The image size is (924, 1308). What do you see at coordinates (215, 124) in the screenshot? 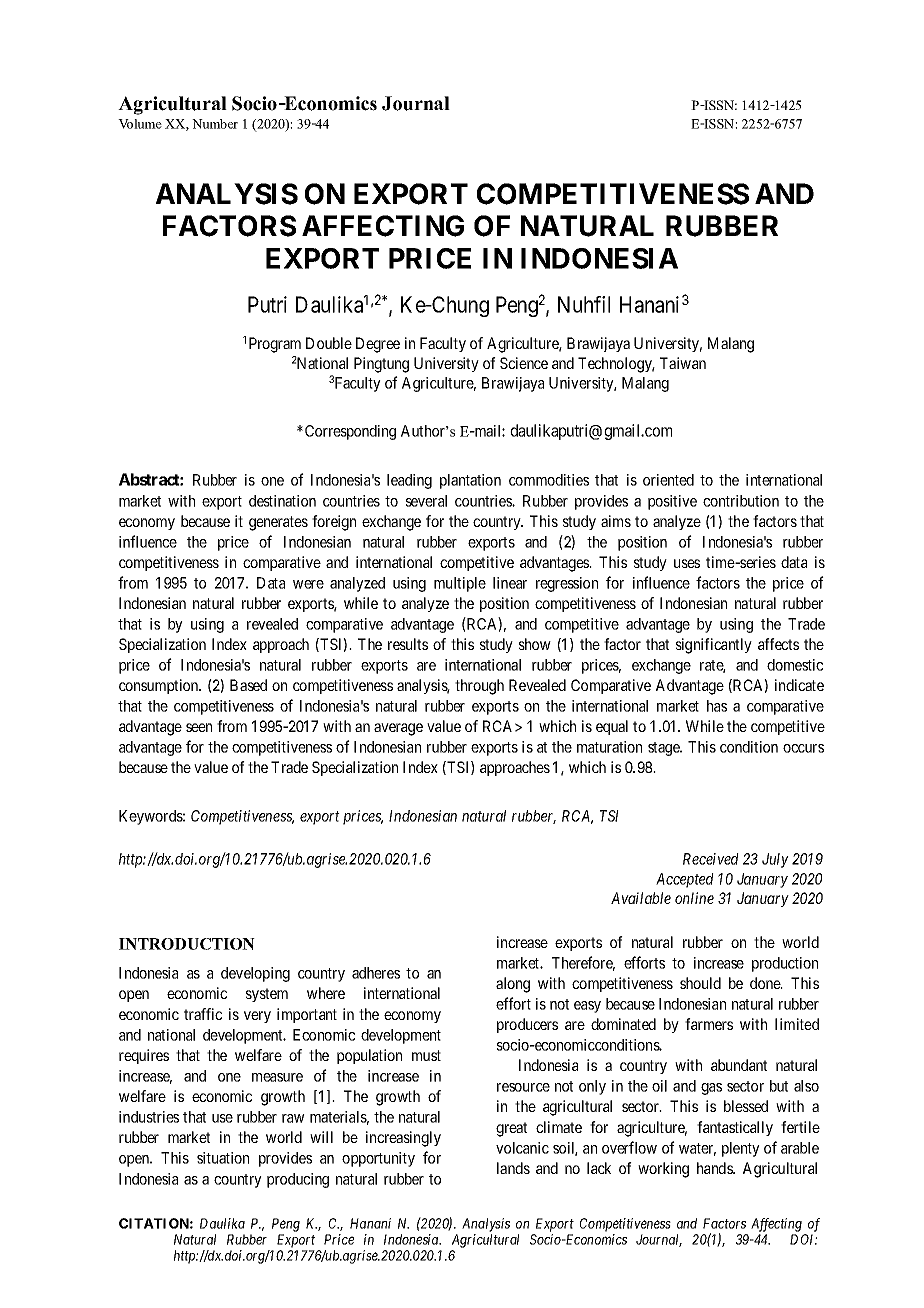
I see `Number` at bounding box center [215, 124].
